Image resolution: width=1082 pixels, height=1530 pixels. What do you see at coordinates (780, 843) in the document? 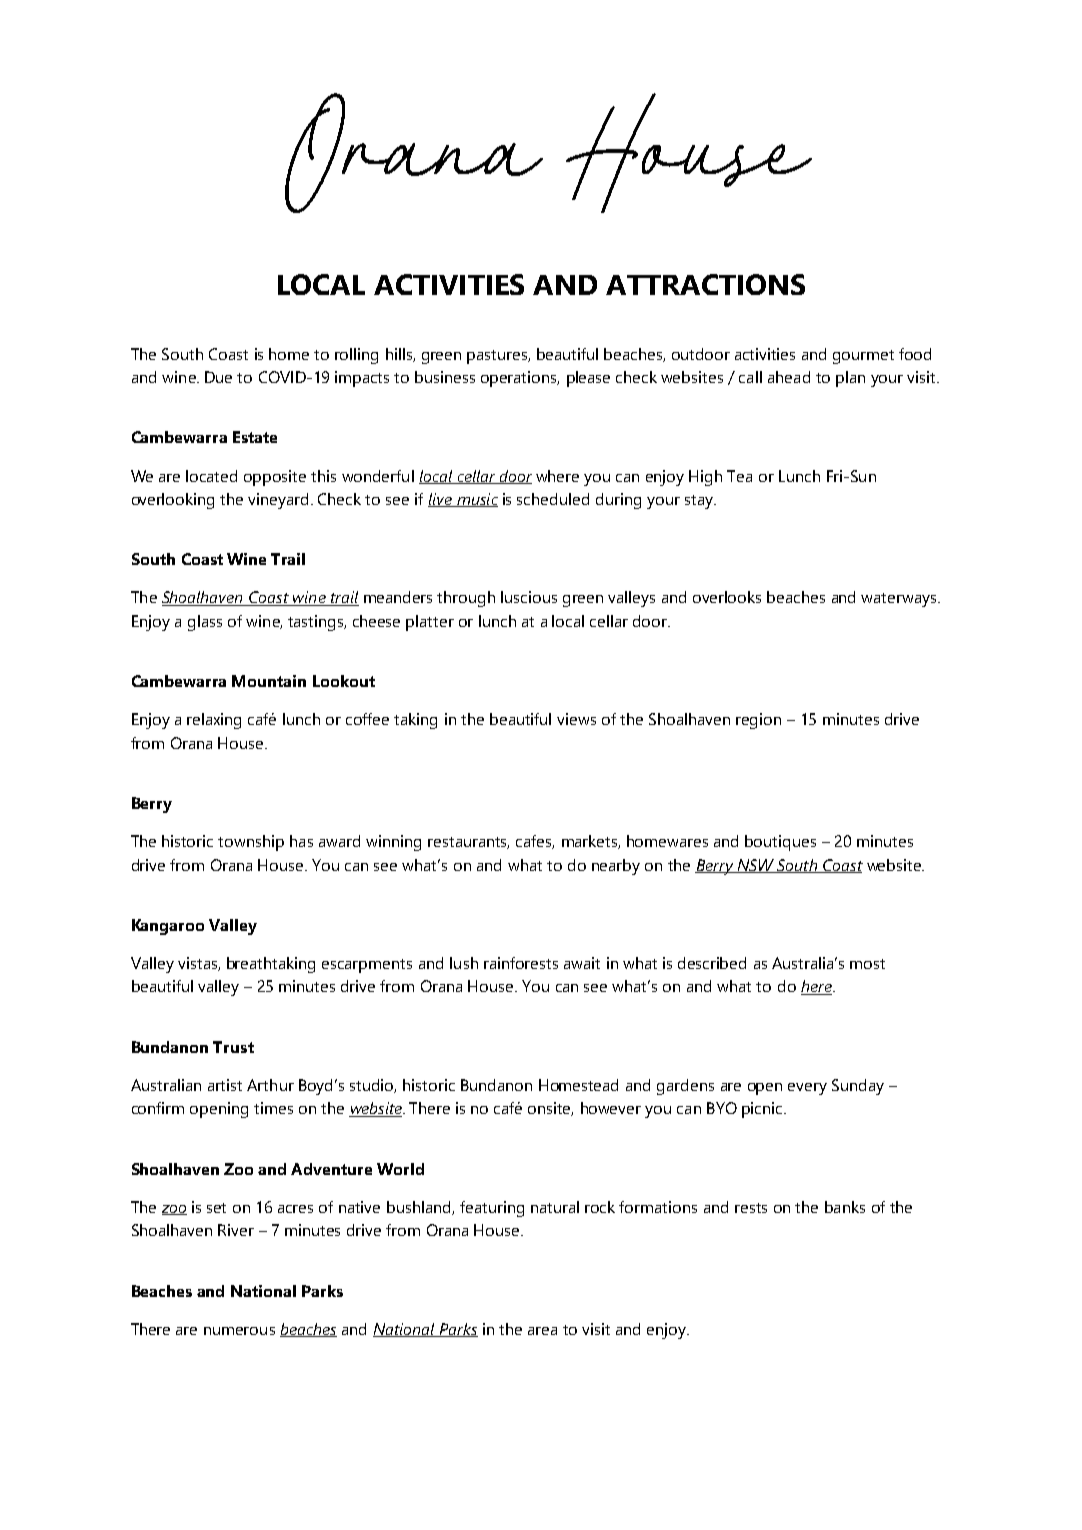
I see `boutiques` at bounding box center [780, 843].
